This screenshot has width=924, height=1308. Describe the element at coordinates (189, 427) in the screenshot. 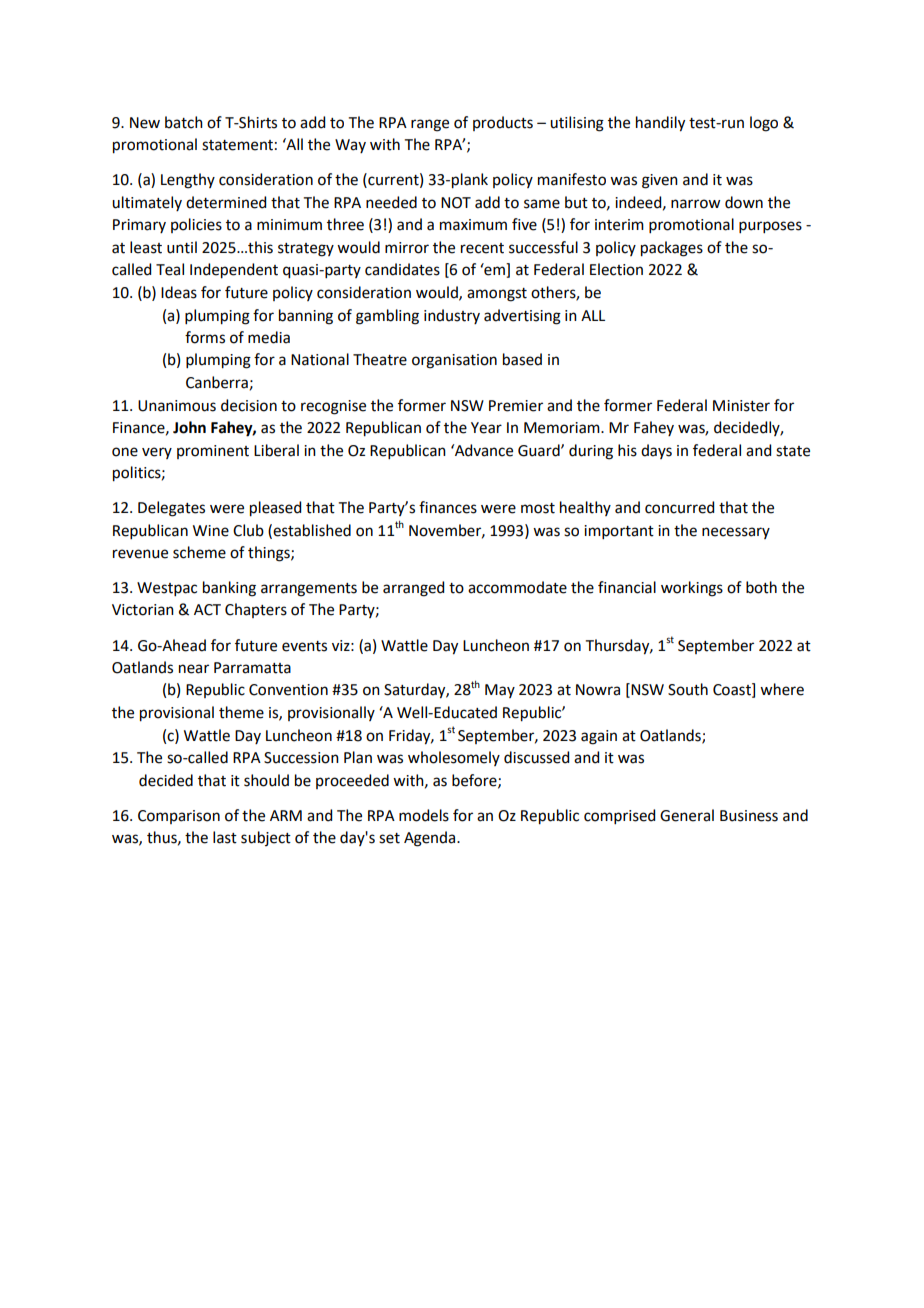

I see `John` at that location.
